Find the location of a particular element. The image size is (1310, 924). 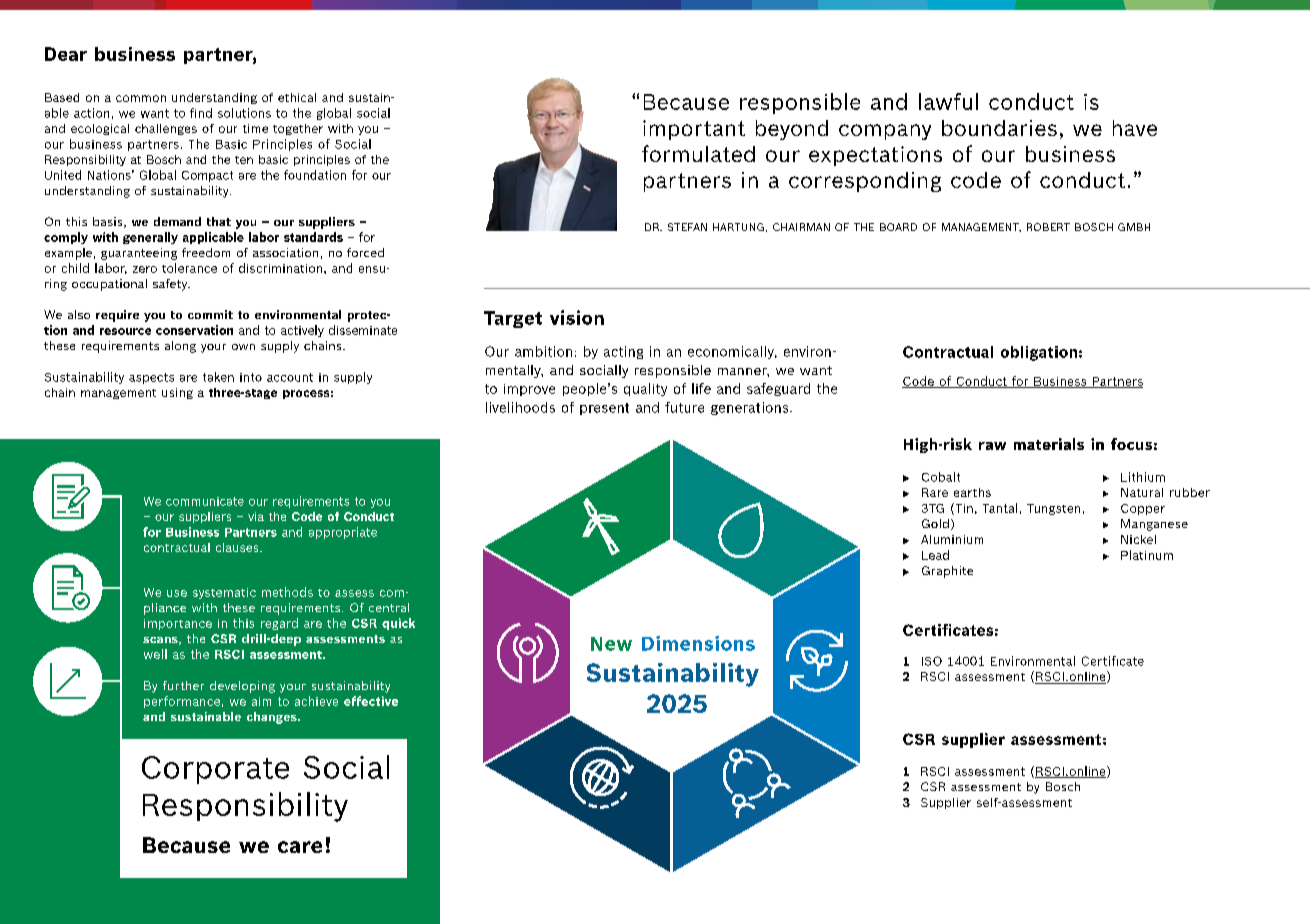

ROBERT is located at coordinates (1048, 227).
